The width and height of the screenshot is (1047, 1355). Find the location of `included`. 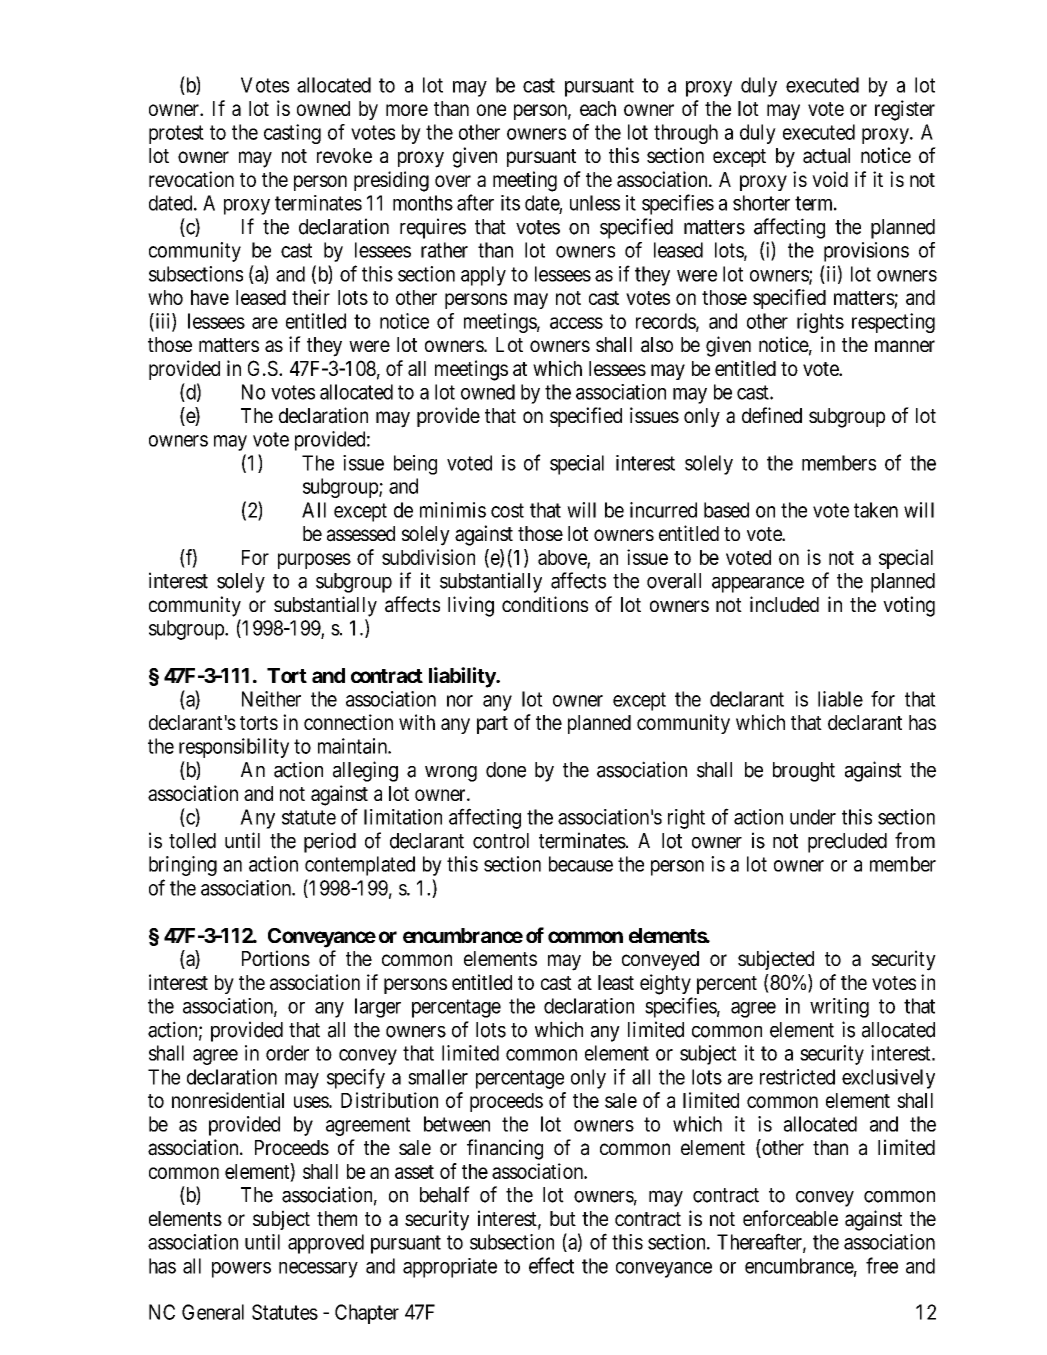

included is located at coordinates (784, 604).
